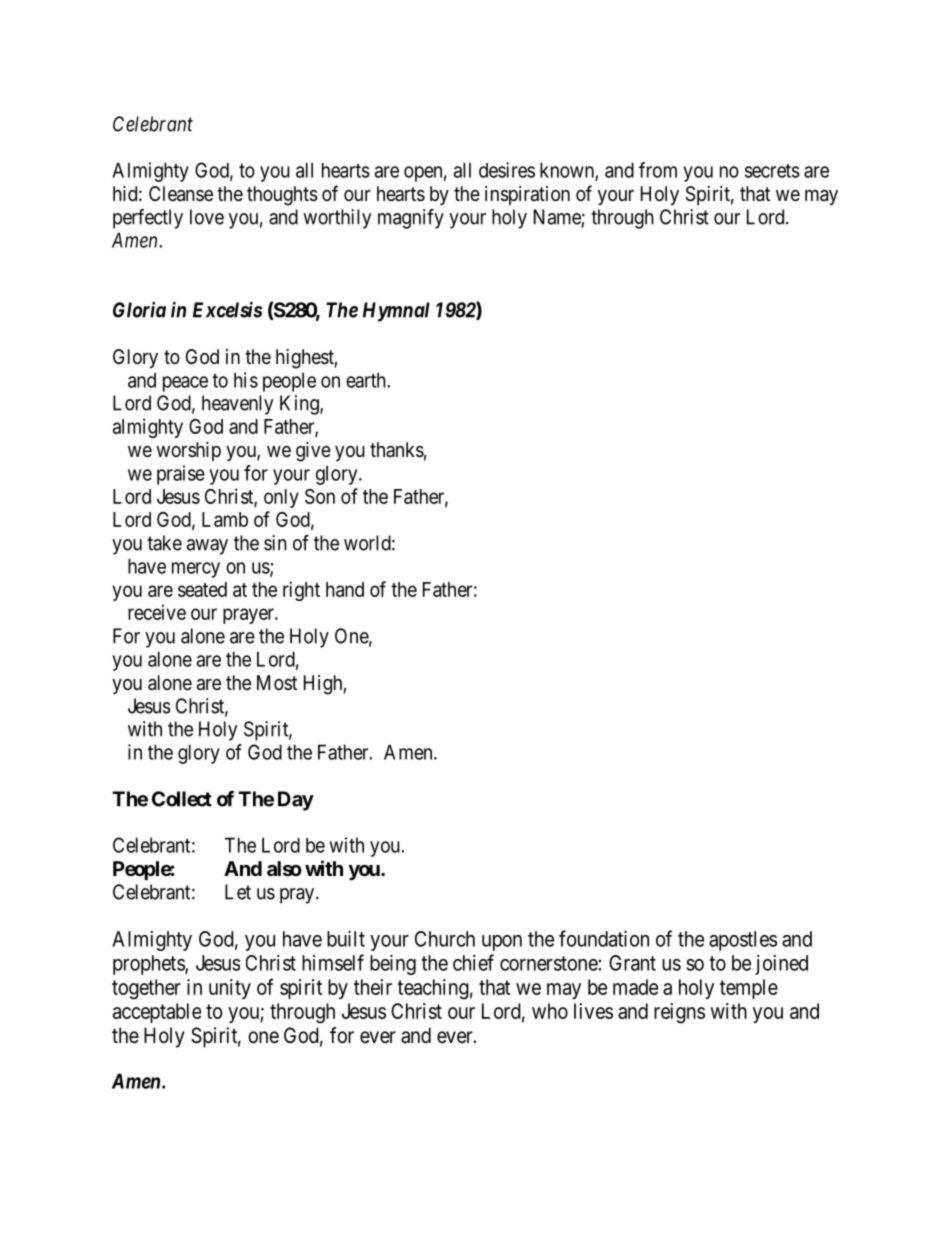  What do you see at coordinates (207, 217) in the page?
I see `love` at bounding box center [207, 217].
